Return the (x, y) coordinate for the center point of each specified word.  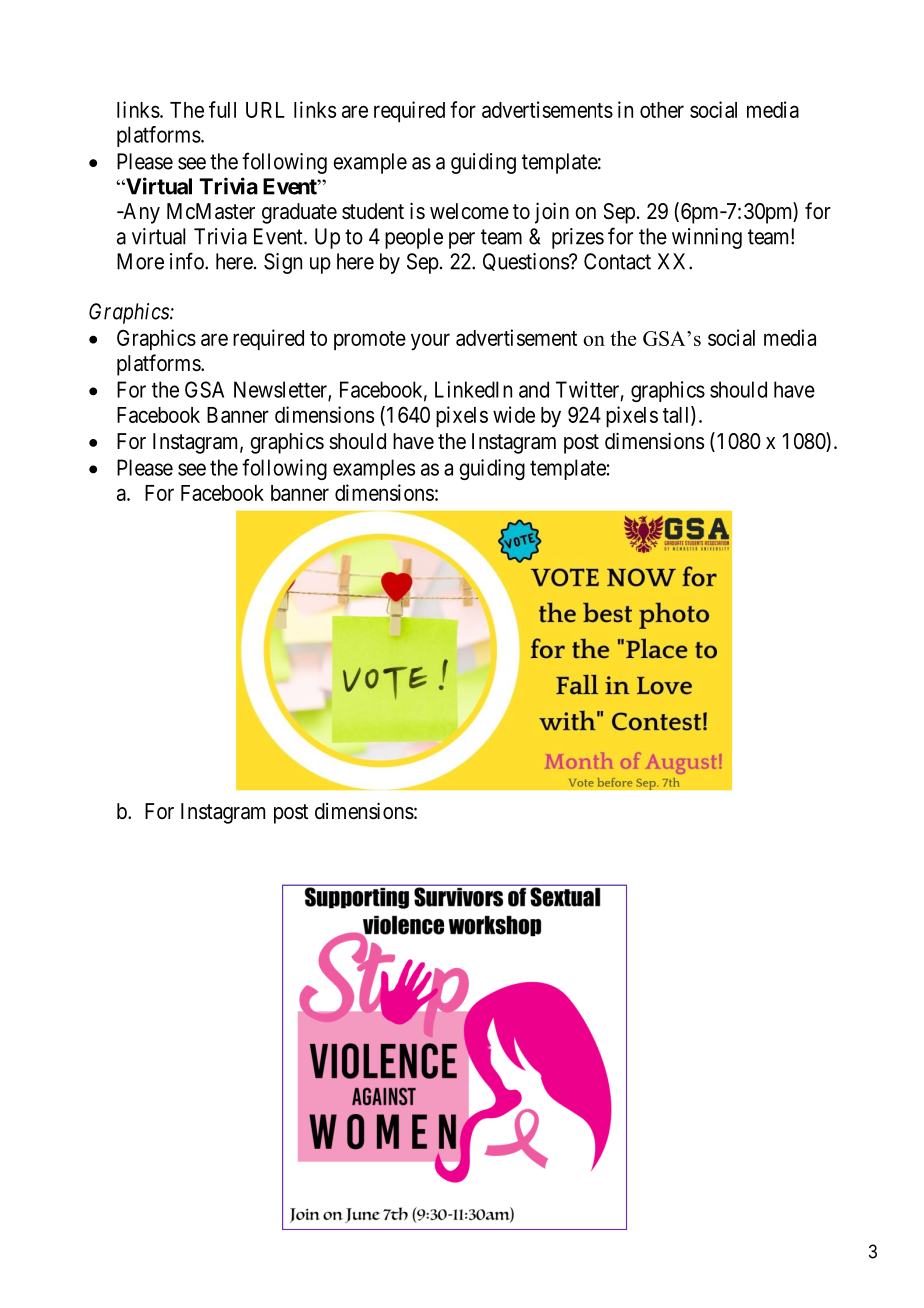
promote (370, 340)
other (662, 110)
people (414, 238)
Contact (617, 261)
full (222, 109)
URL (265, 110)
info (188, 261)
